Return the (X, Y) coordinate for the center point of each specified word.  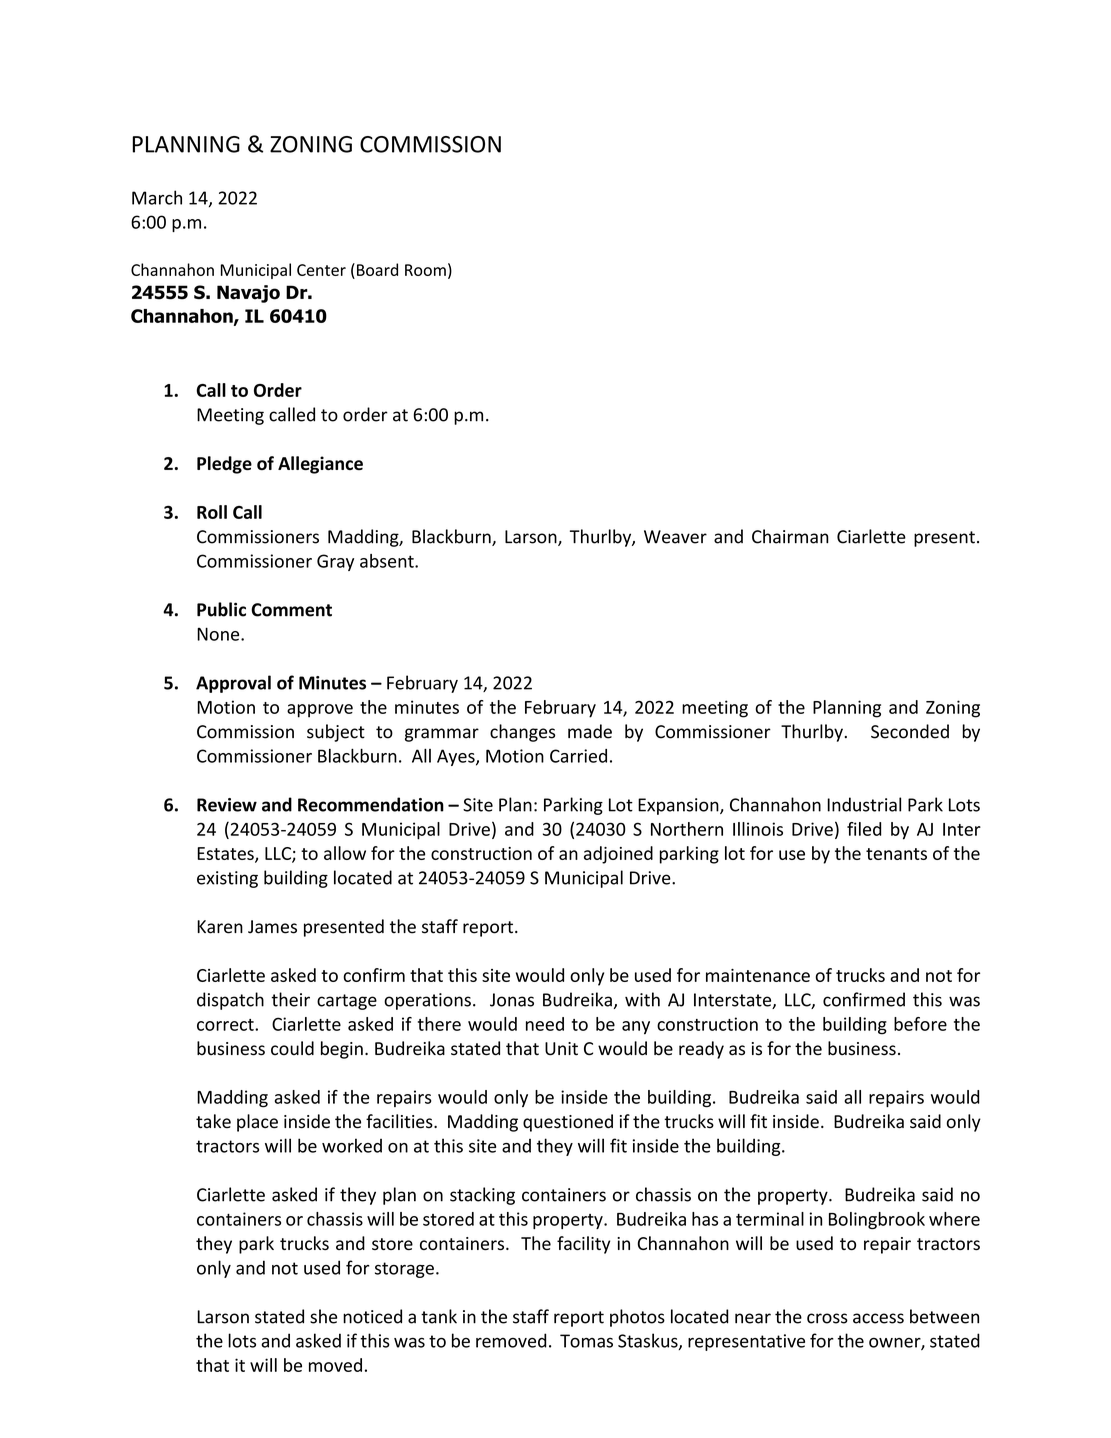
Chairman (790, 536)
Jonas (512, 1000)
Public (221, 609)
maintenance (758, 975)
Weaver (675, 537)
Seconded (910, 731)
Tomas (586, 1341)
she (323, 1316)
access (878, 1318)
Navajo (248, 294)
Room (425, 270)
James (272, 927)
